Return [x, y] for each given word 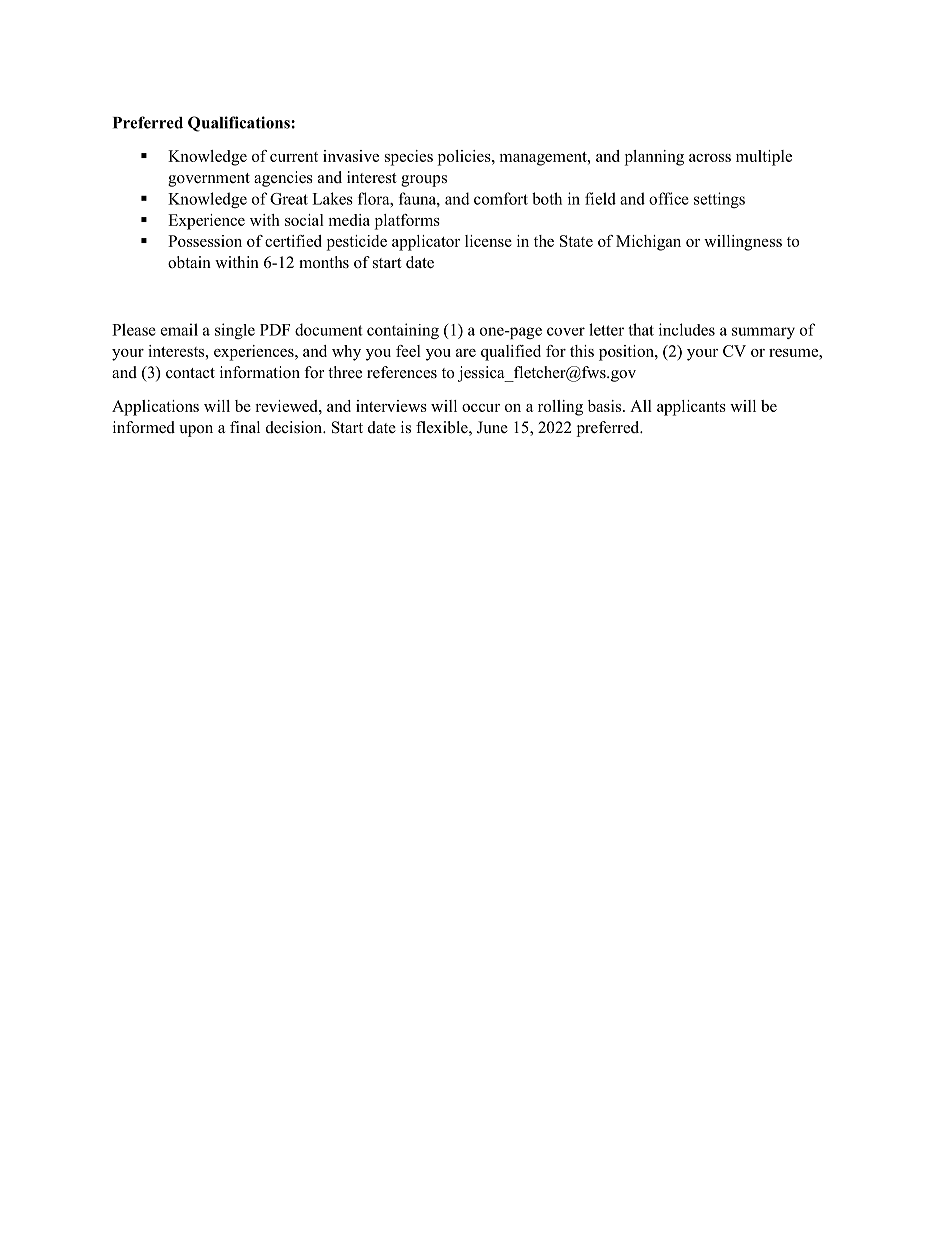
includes [687, 329]
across [710, 158]
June [492, 427]
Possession [205, 241]
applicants [691, 408]
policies [465, 158]
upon [196, 431]
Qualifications [240, 124]
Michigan [648, 243]
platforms [407, 222]
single [235, 331]
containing [403, 331]
